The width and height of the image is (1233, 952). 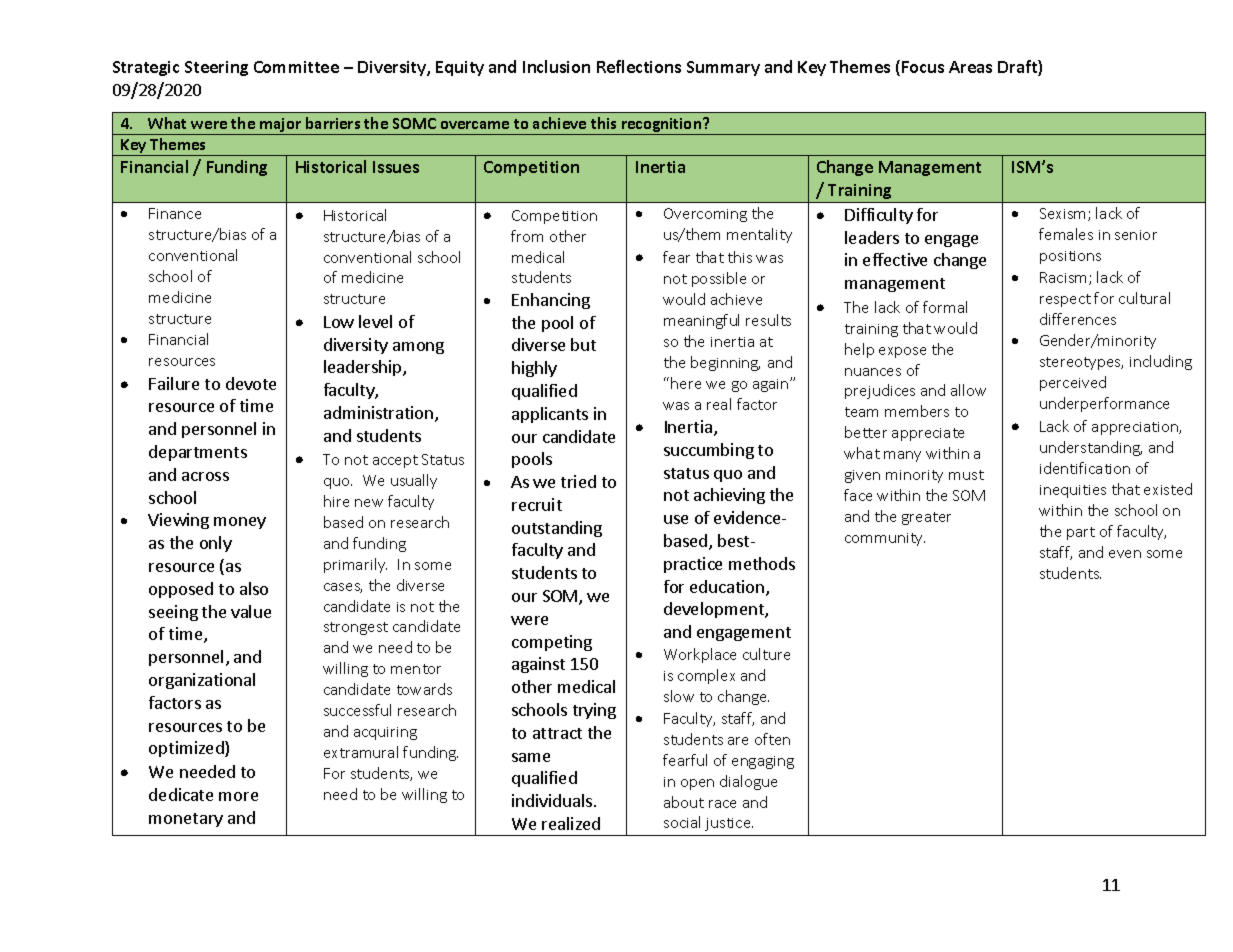 What do you see at coordinates (254, 588) in the image?
I see `also` at bounding box center [254, 588].
